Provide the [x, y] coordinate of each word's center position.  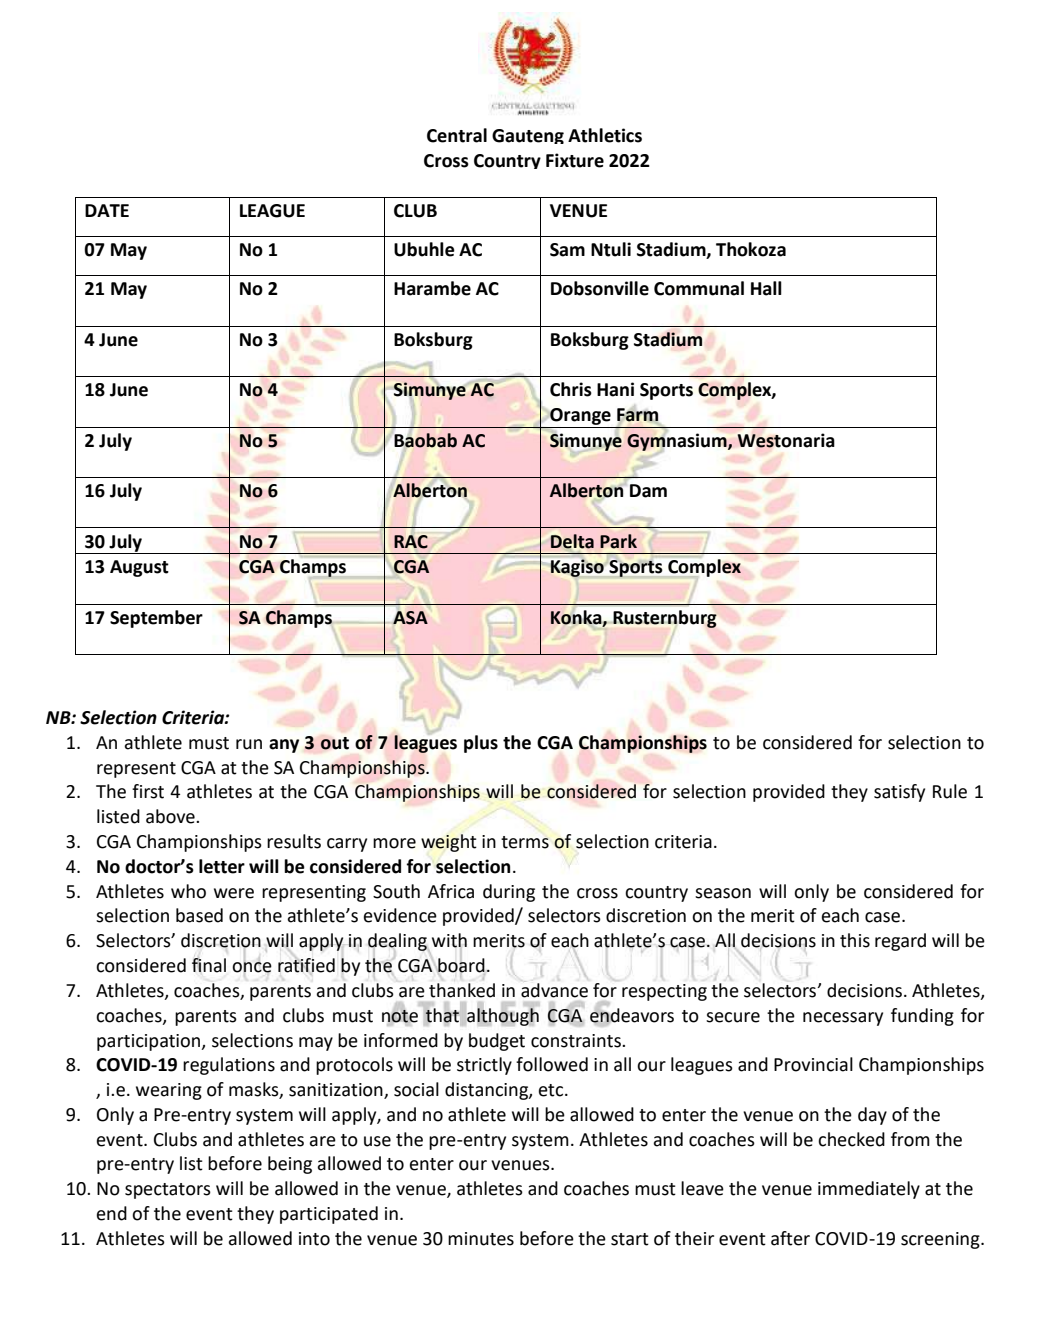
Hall [766, 288]
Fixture [575, 160]
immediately [869, 1190]
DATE [107, 210]
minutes [481, 1239]
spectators [168, 1191]
